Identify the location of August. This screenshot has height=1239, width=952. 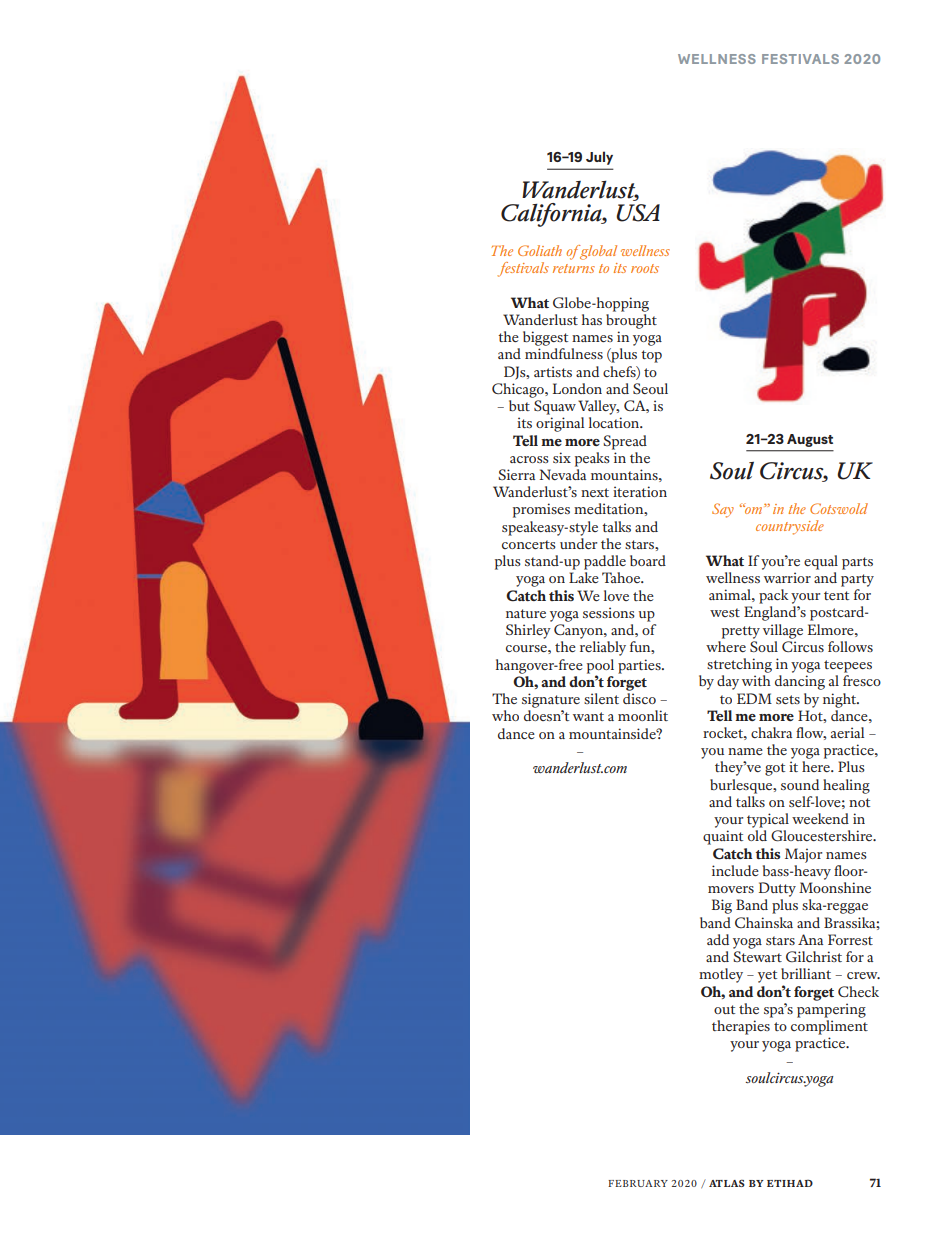
(810, 440).
